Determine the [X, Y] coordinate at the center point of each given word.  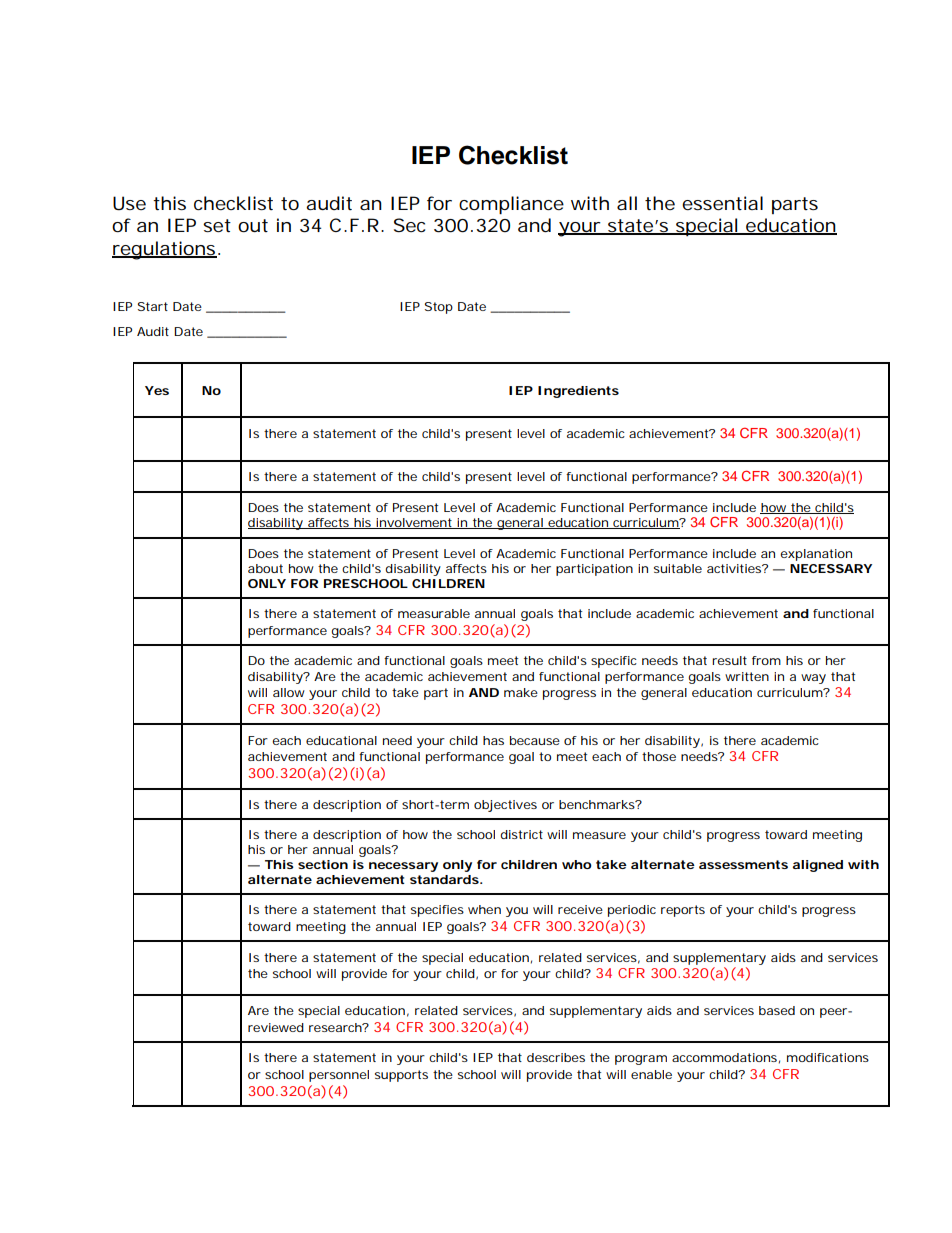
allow [289, 692]
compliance [511, 205]
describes [556, 1057]
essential [722, 203]
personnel [339, 1076]
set [217, 226]
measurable [434, 613]
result [729, 660]
